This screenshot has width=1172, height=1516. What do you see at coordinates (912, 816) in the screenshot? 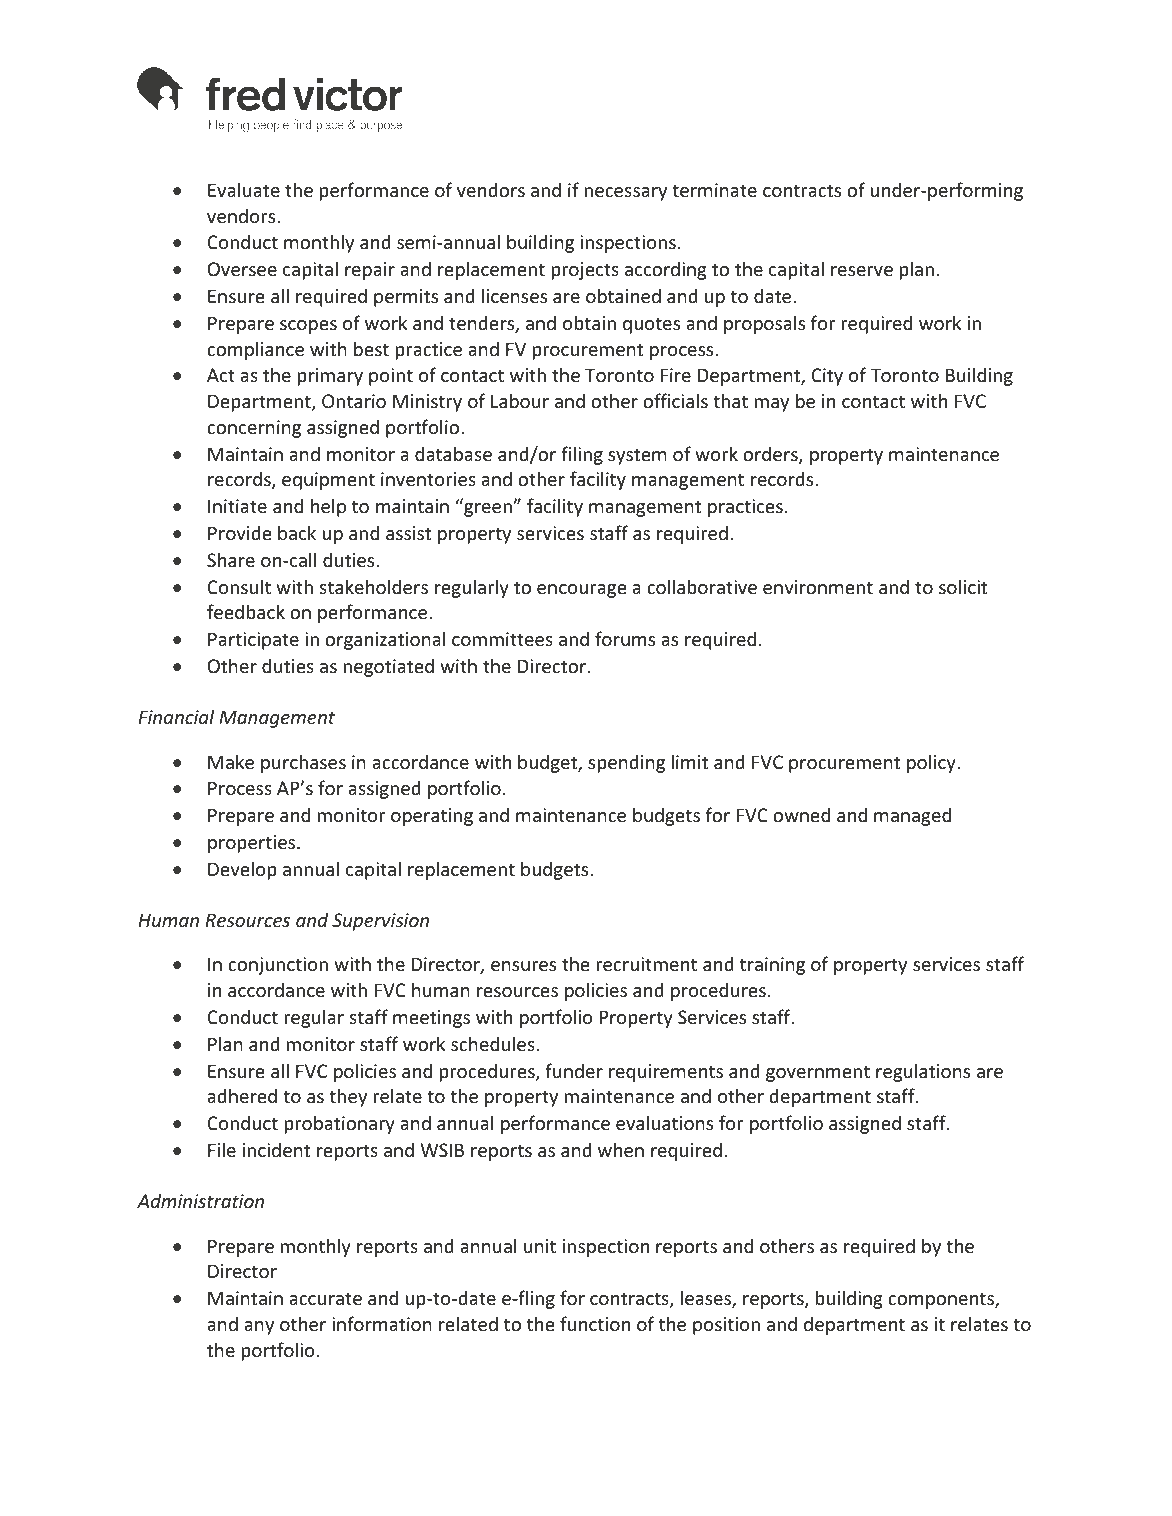
I see `managed` at bounding box center [912, 816].
